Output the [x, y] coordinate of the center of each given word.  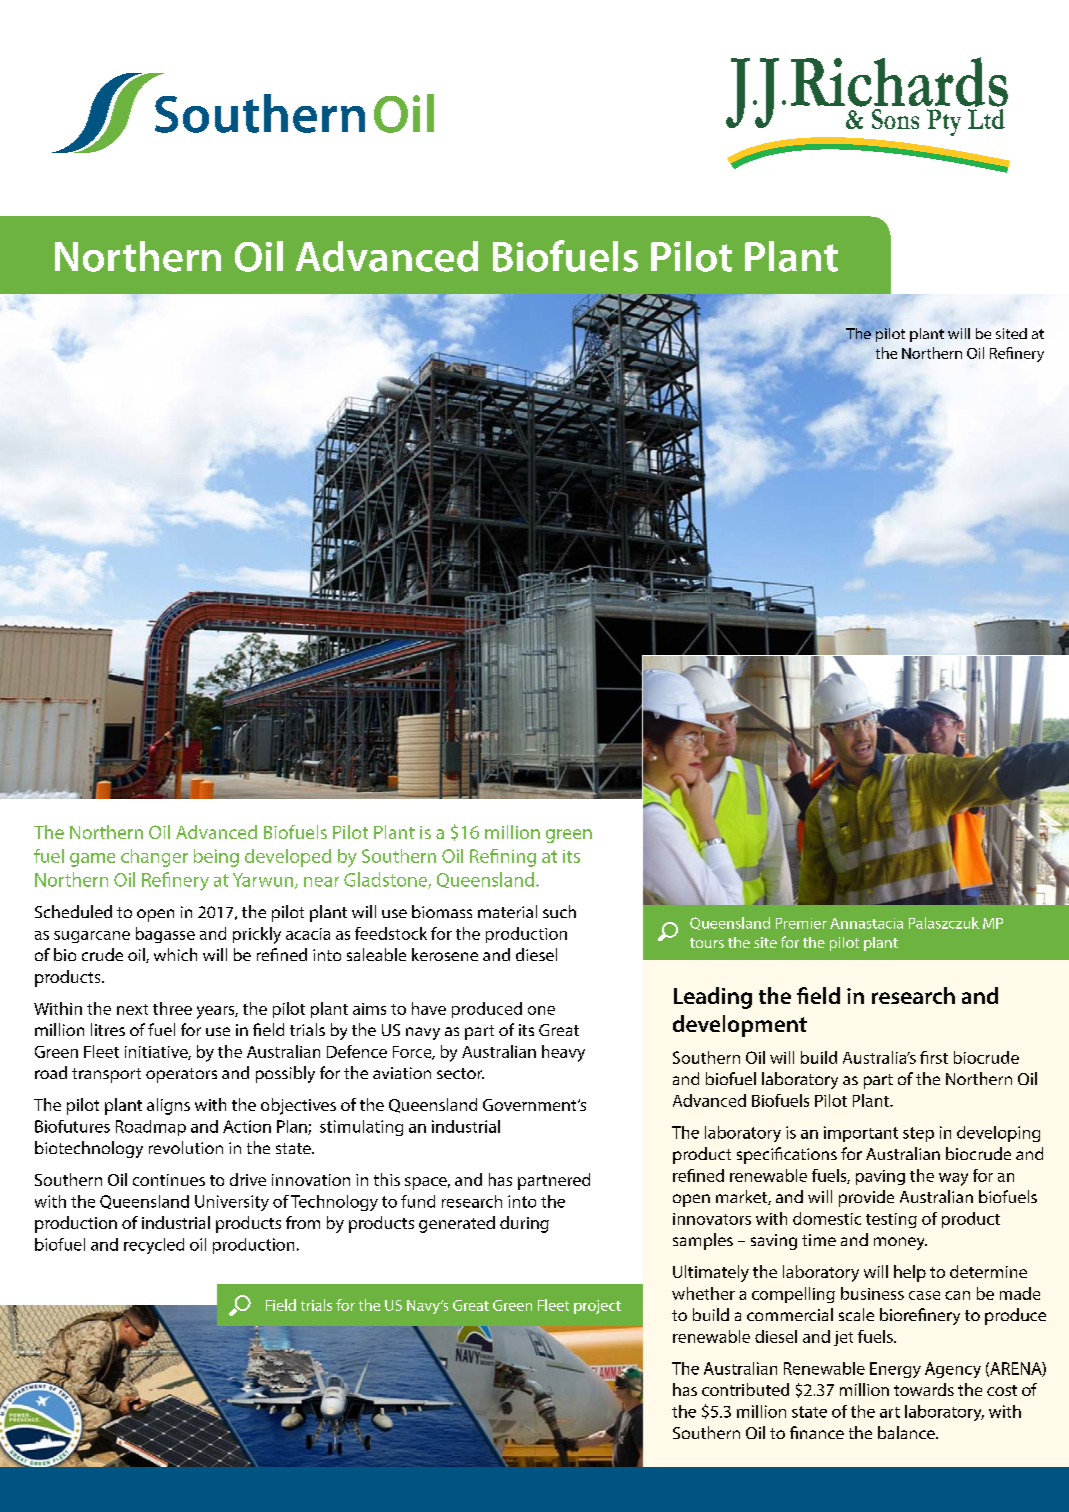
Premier [801, 923]
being [216, 858]
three [172, 1008]
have [429, 1008]
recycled [154, 1246]
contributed [745, 1389]
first [934, 1057]
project [597, 1307]
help [910, 1273]
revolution [186, 1147]
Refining [503, 858]
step [918, 1134]
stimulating [361, 1128]
